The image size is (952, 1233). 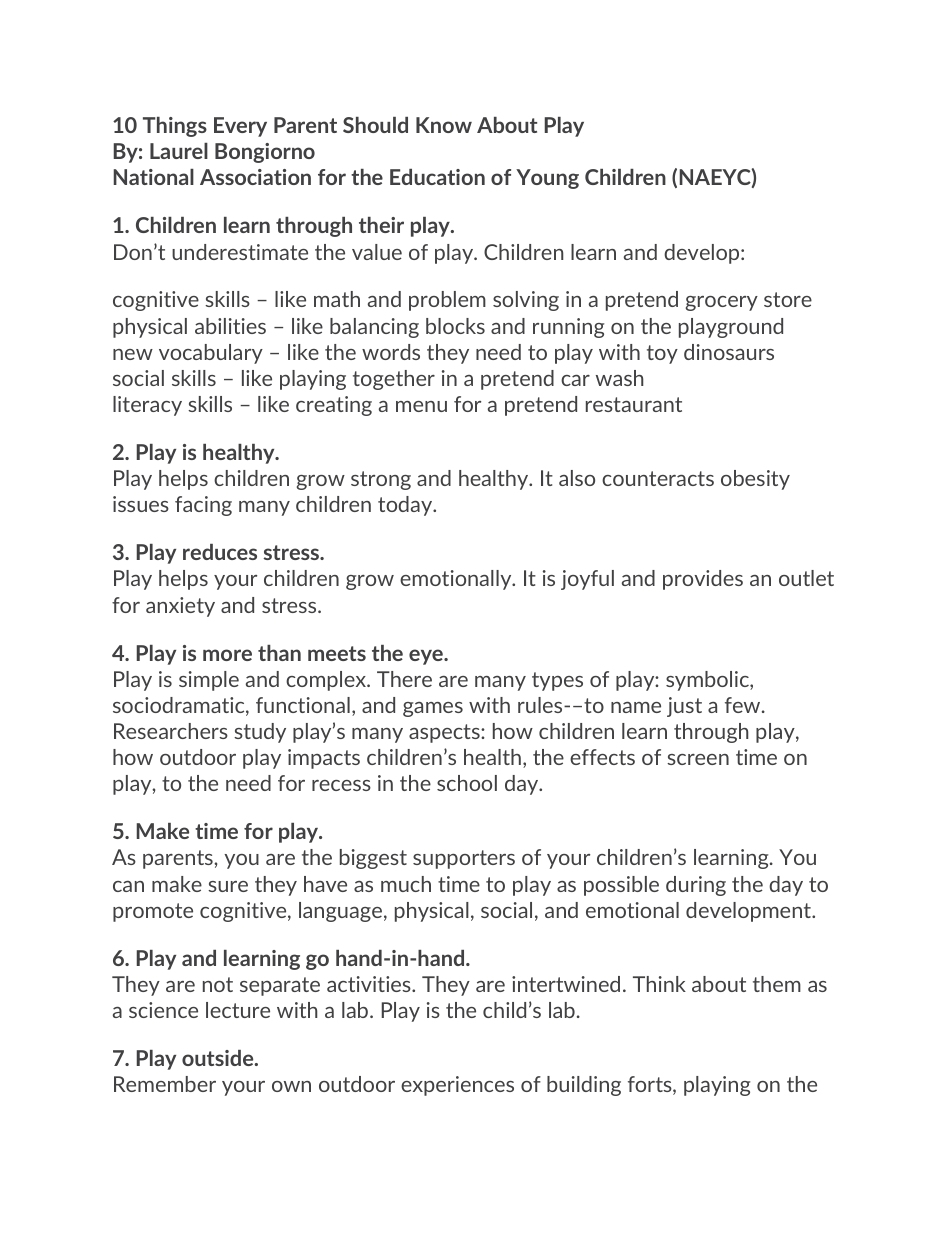 I want to click on menu, so click(x=421, y=406).
